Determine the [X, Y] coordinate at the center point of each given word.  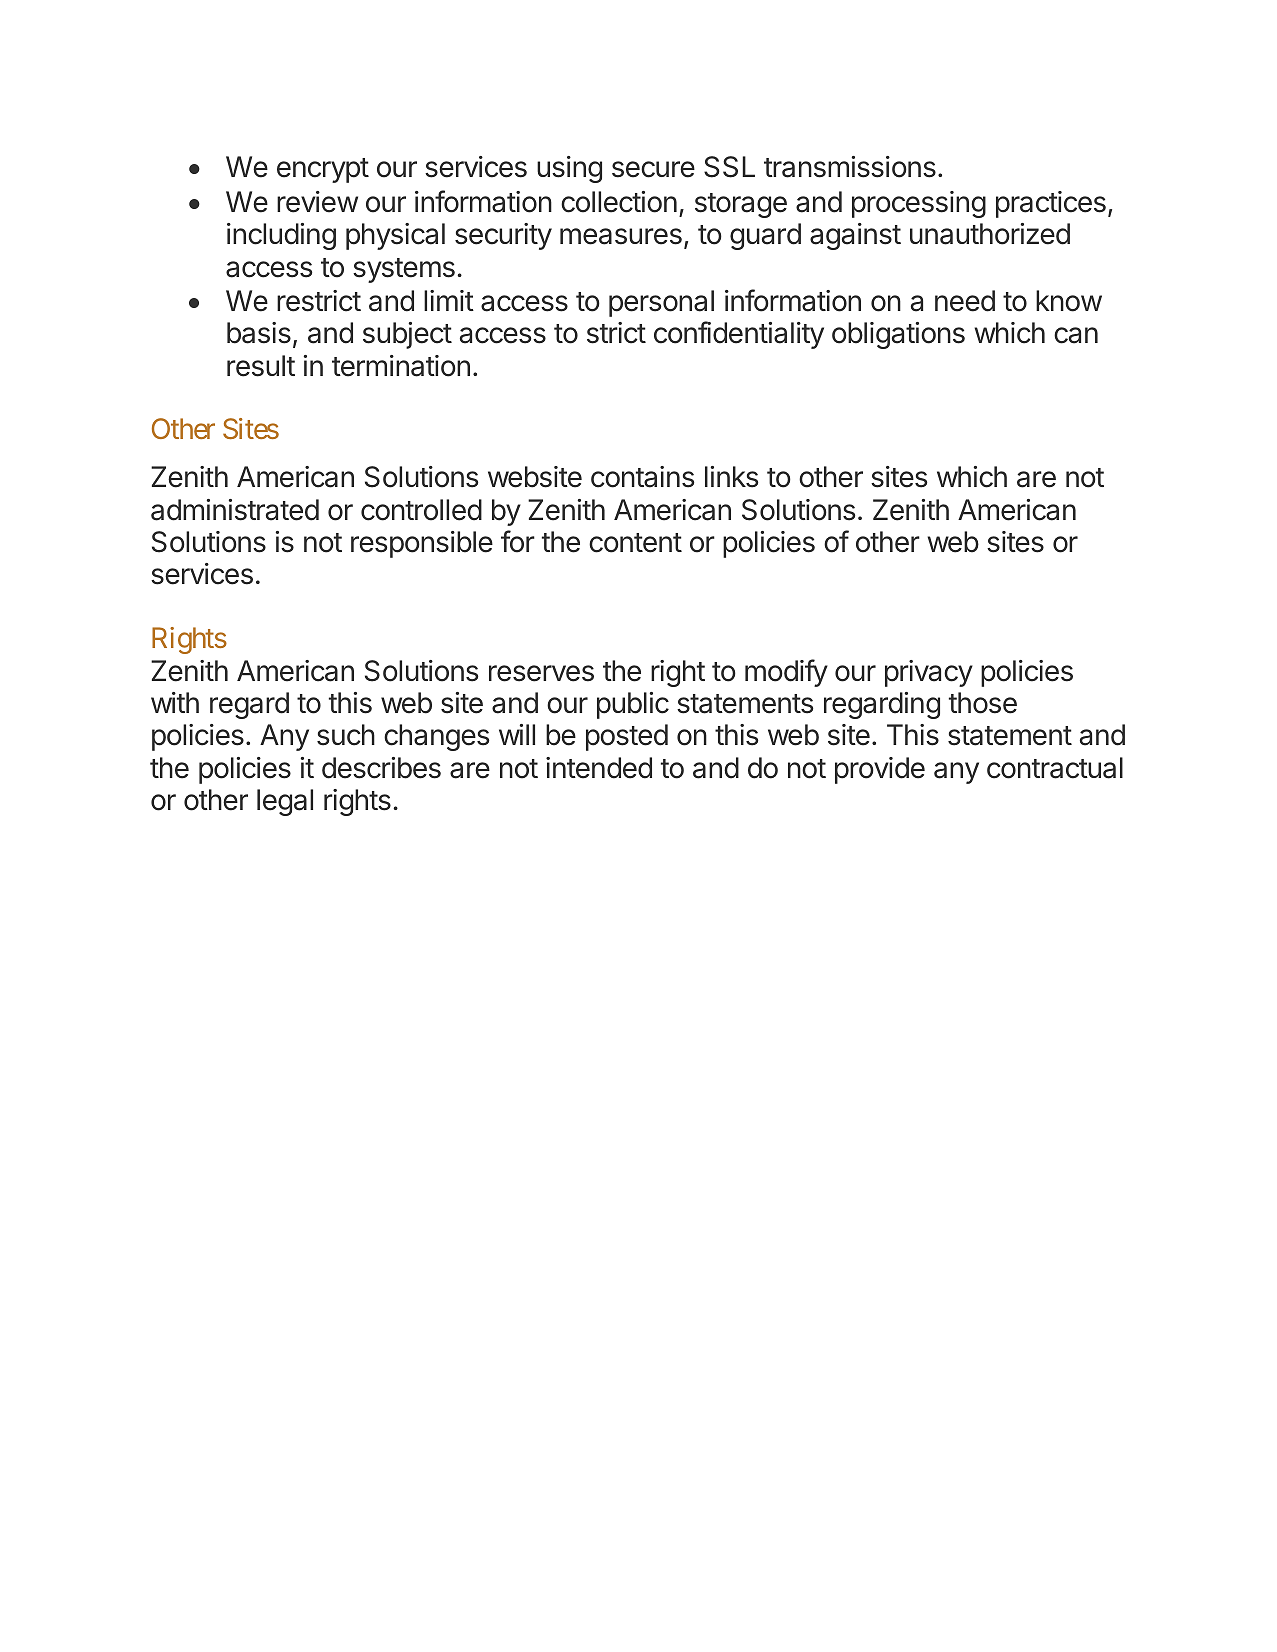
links [731, 477]
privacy [929, 673]
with [175, 702]
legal [285, 802]
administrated [235, 510]
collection [619, 202]
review [317, 202]
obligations [898, 335]
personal [661, 303]
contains [642, 477]
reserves [541, 673]
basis [259, 333]
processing [919, 204]
